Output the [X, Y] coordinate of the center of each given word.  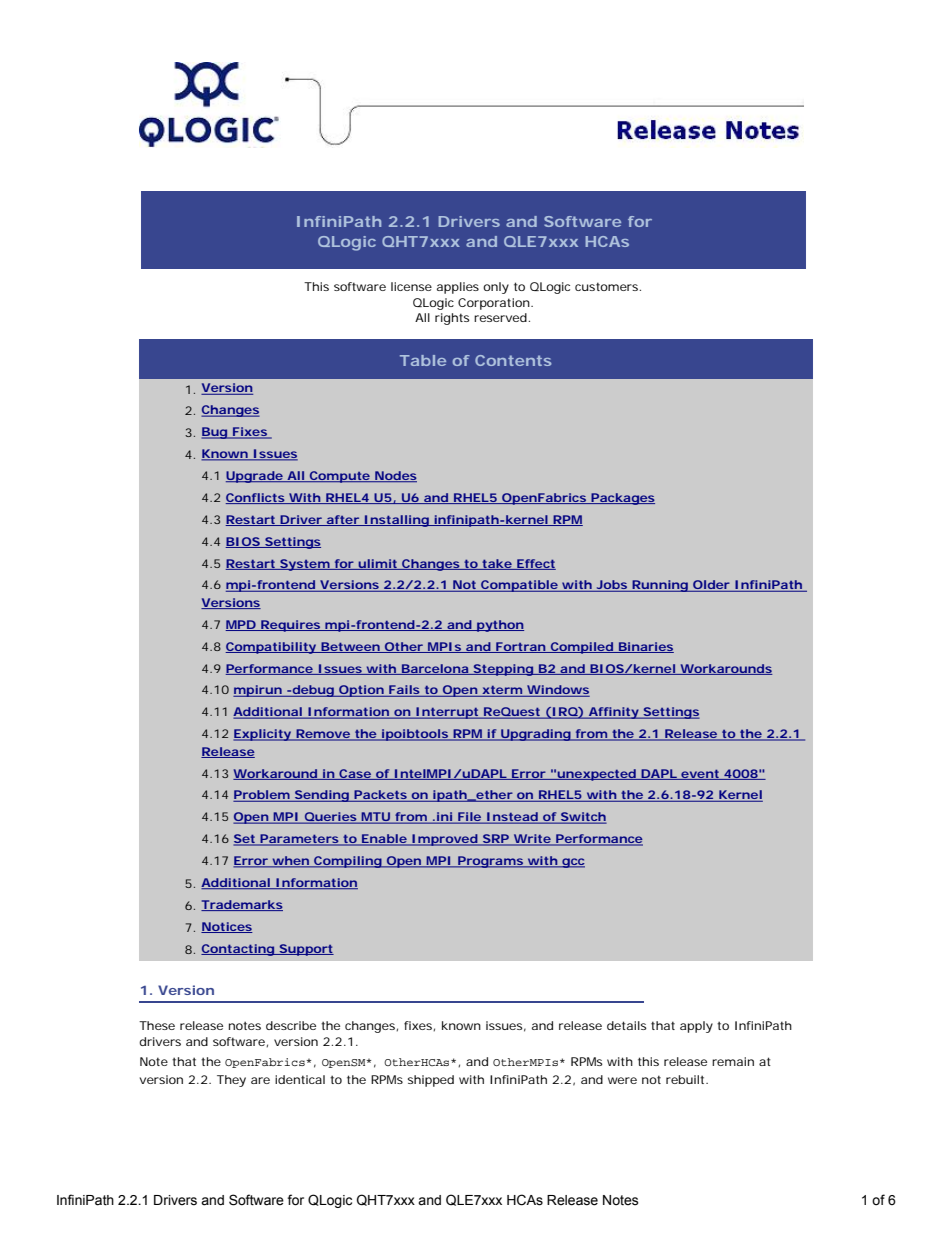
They [231, 1081]
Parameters [299, 840]
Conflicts [256, 498]
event [700, 774]
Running [659, 586]
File [469, 818]
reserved [500, 317]
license [411, 286]
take [496, 564]
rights [452, 319]
